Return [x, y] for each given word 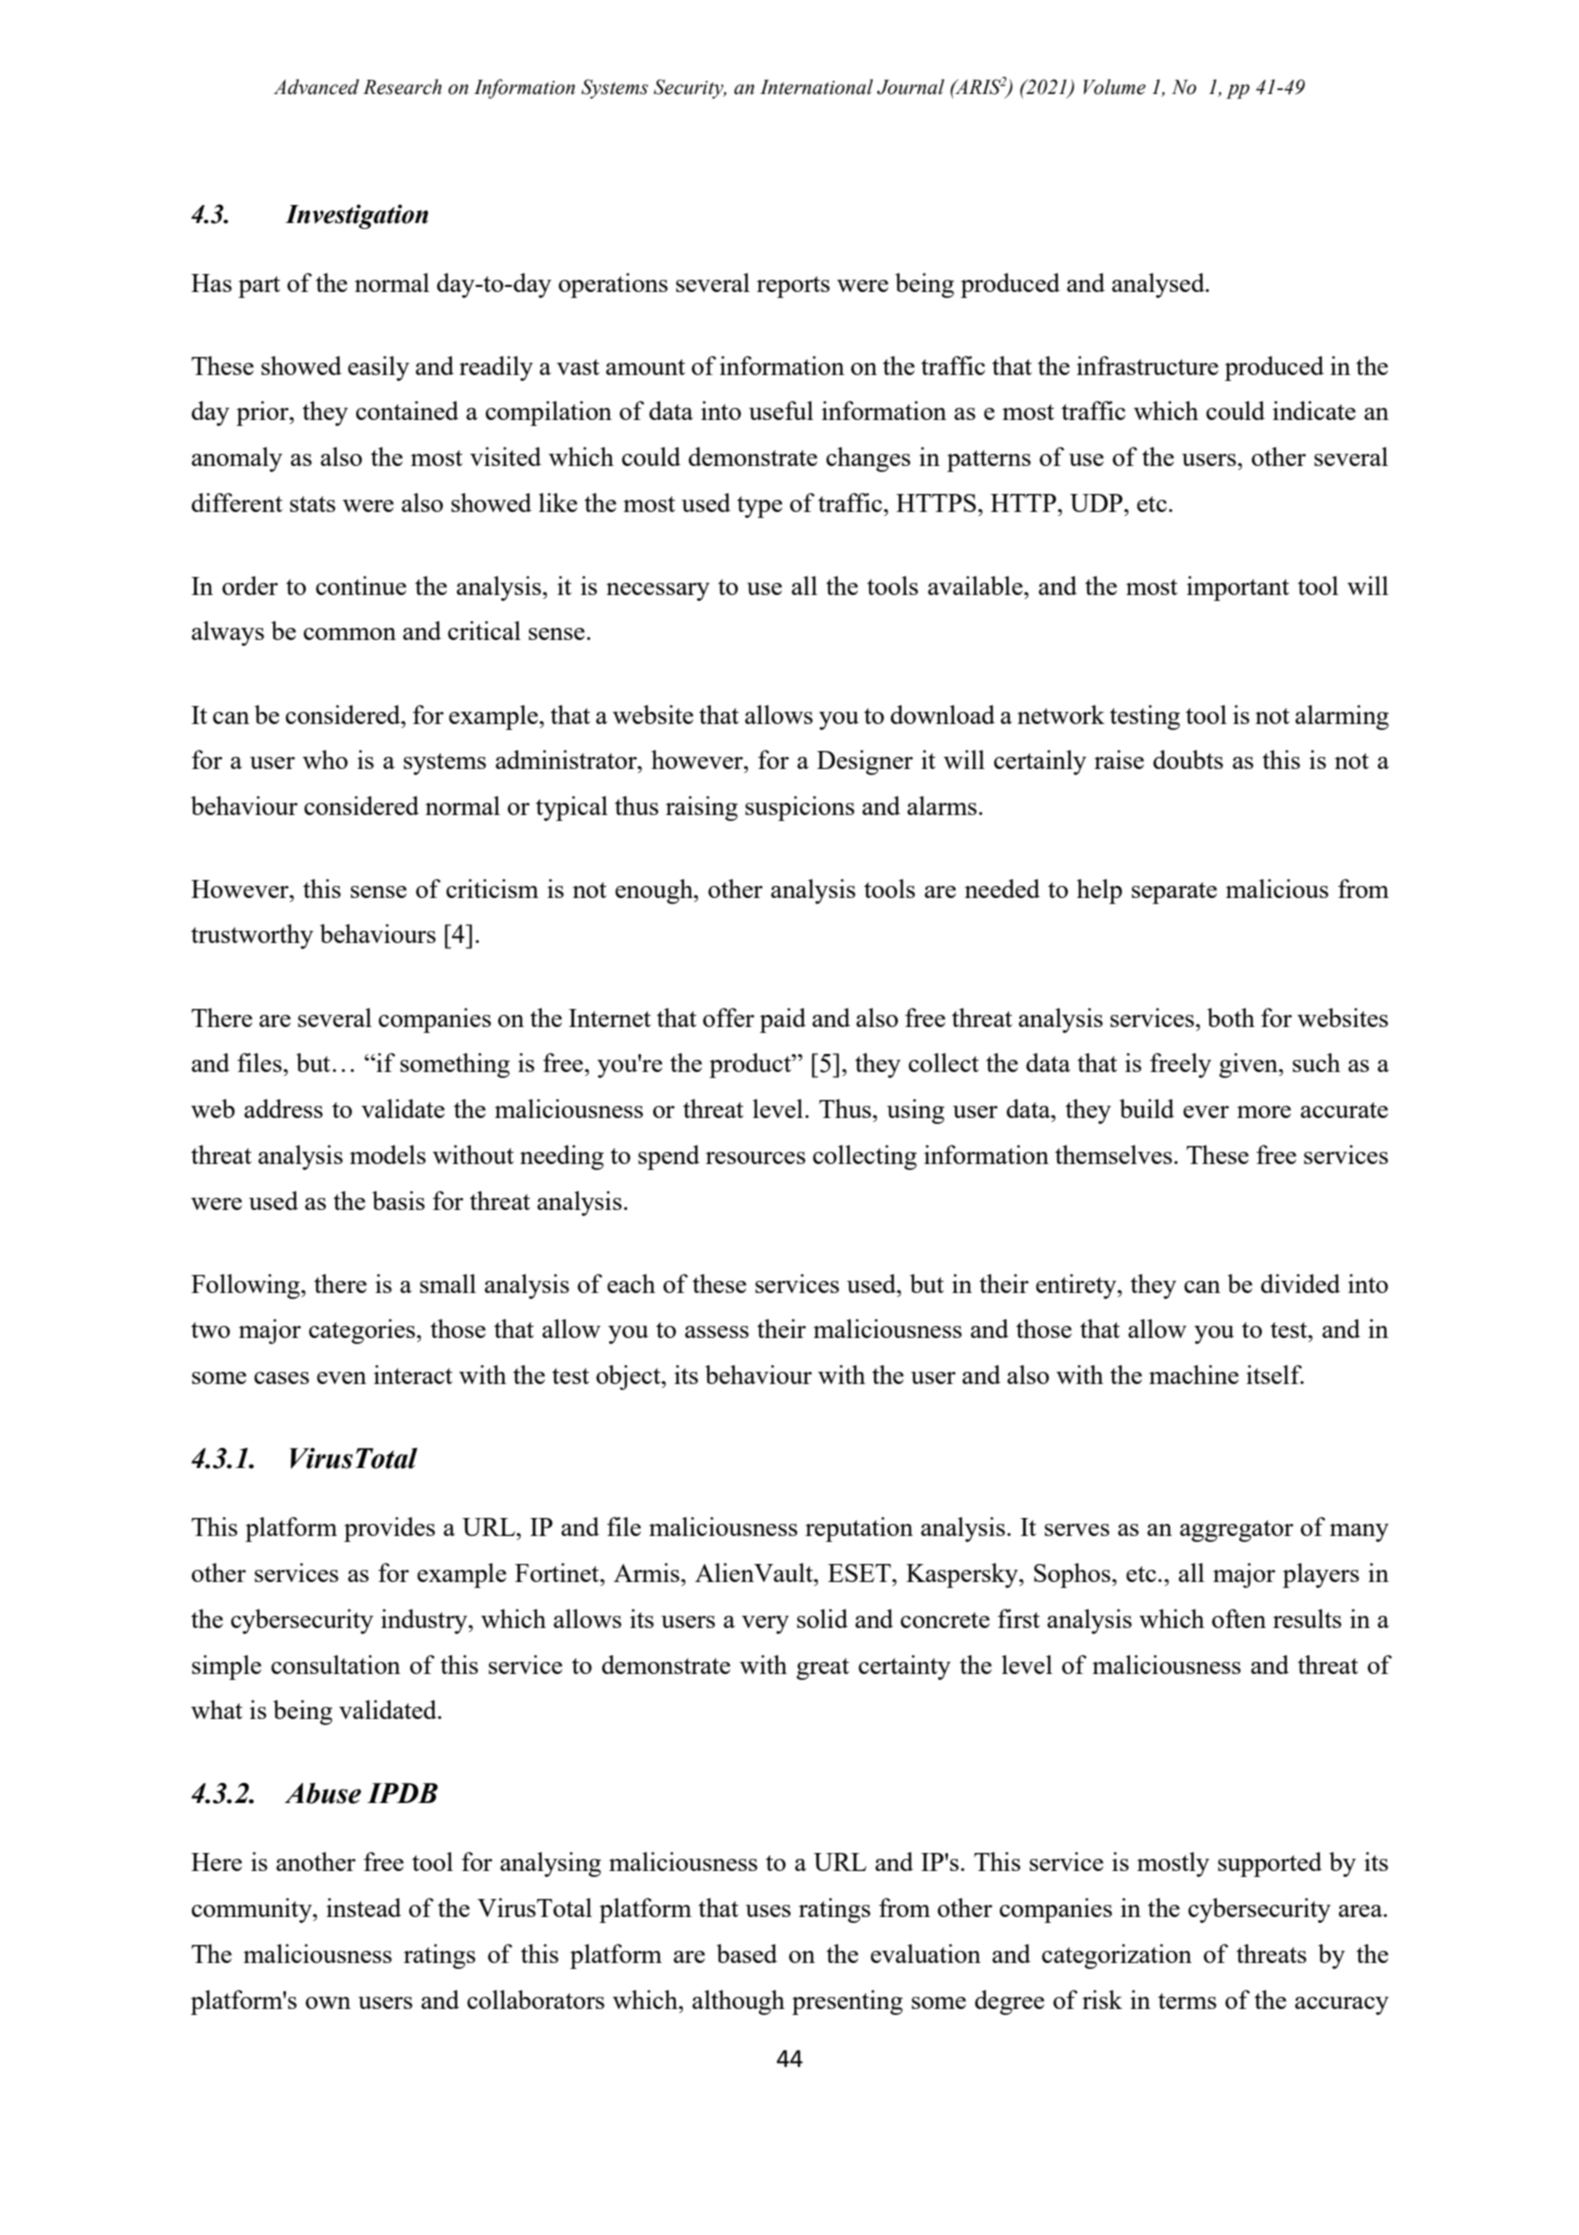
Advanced [316, 87]
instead [363, 1907]
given [1249, 1065]
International [816, 87]
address [283, 1108]
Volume [1115, 87]
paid [783, 1020]
